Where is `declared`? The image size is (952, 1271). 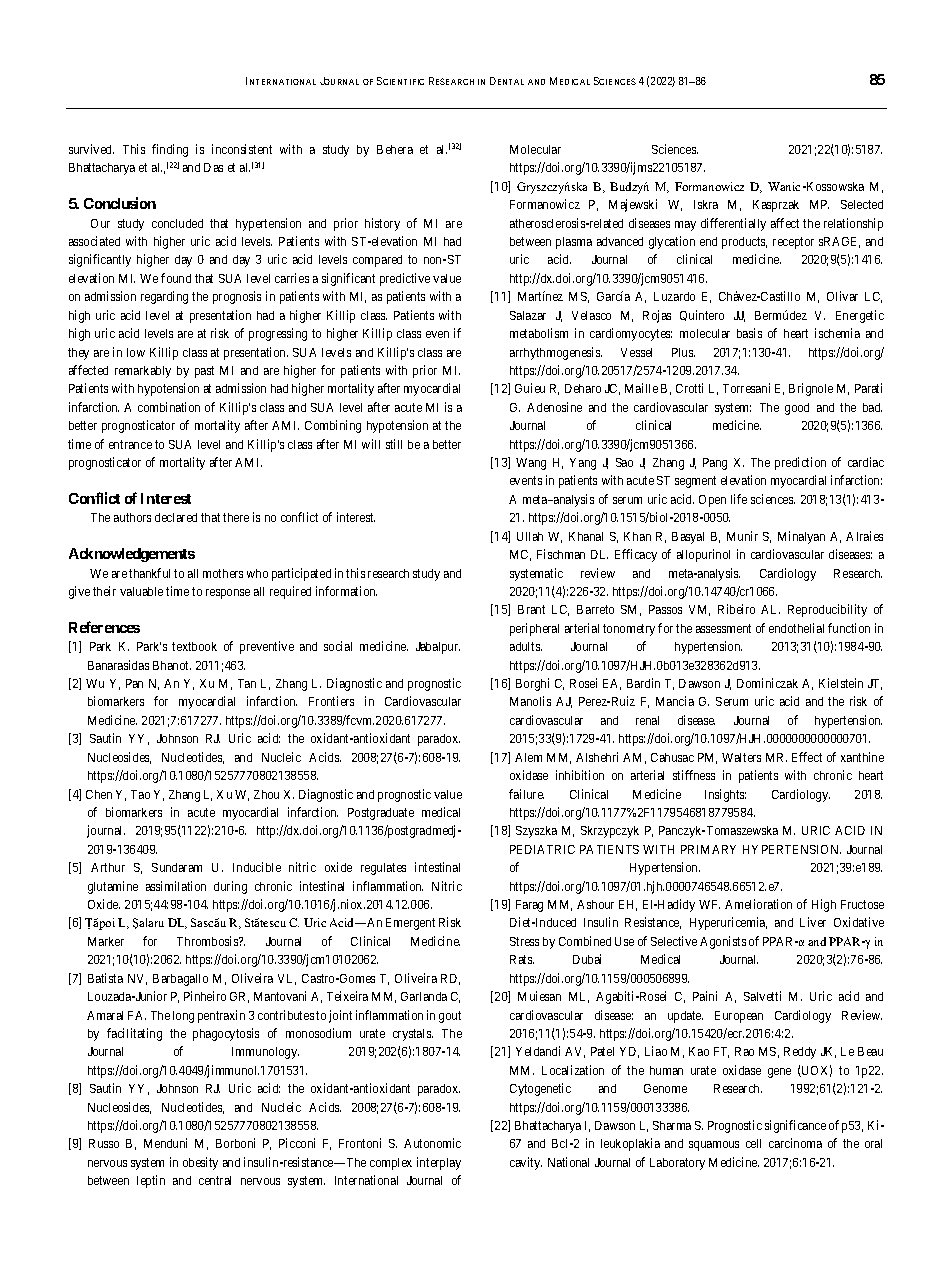 declared is located at coordinates (176, 517).
